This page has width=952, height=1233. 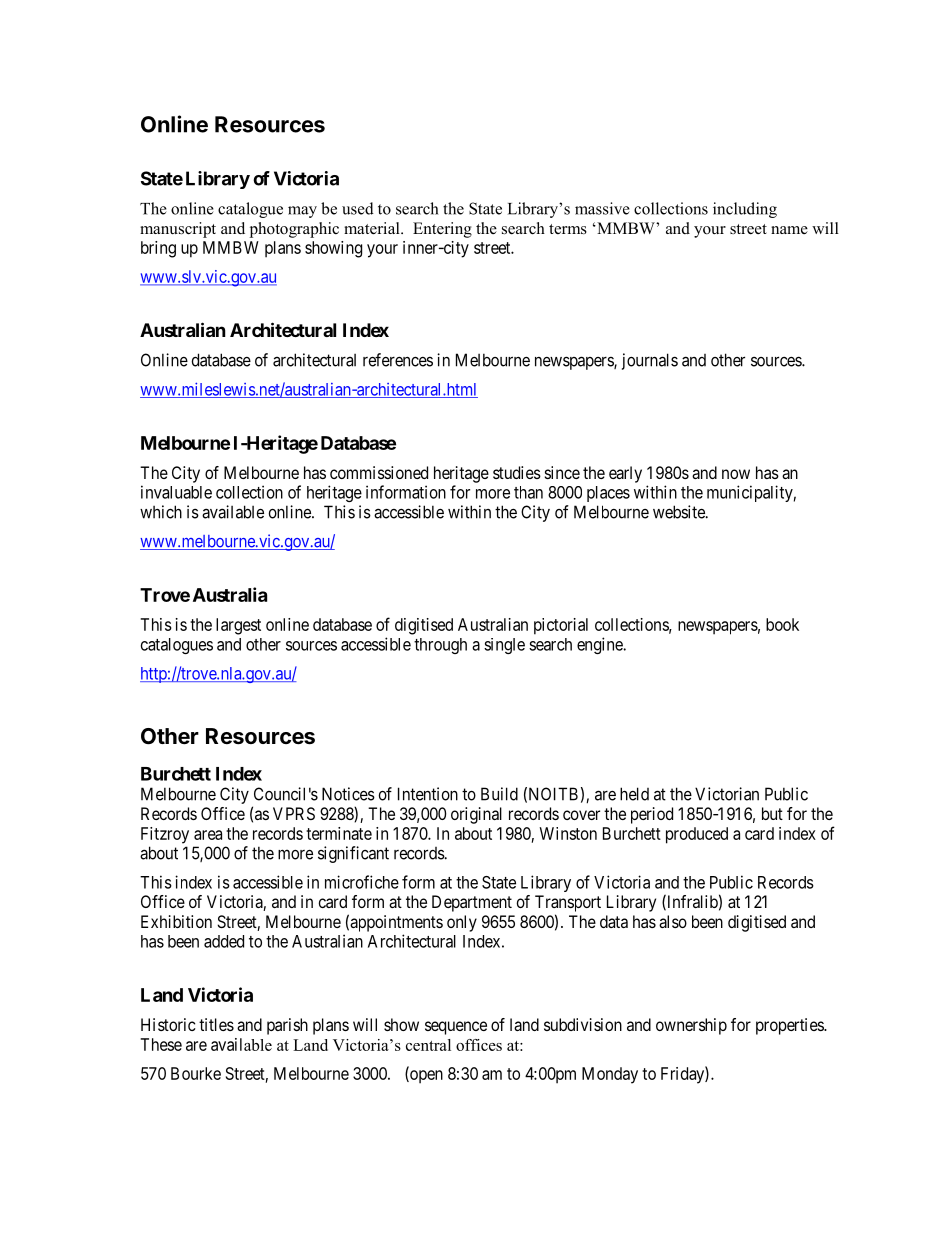 I want to click on now, so click(x=736, y=474).
